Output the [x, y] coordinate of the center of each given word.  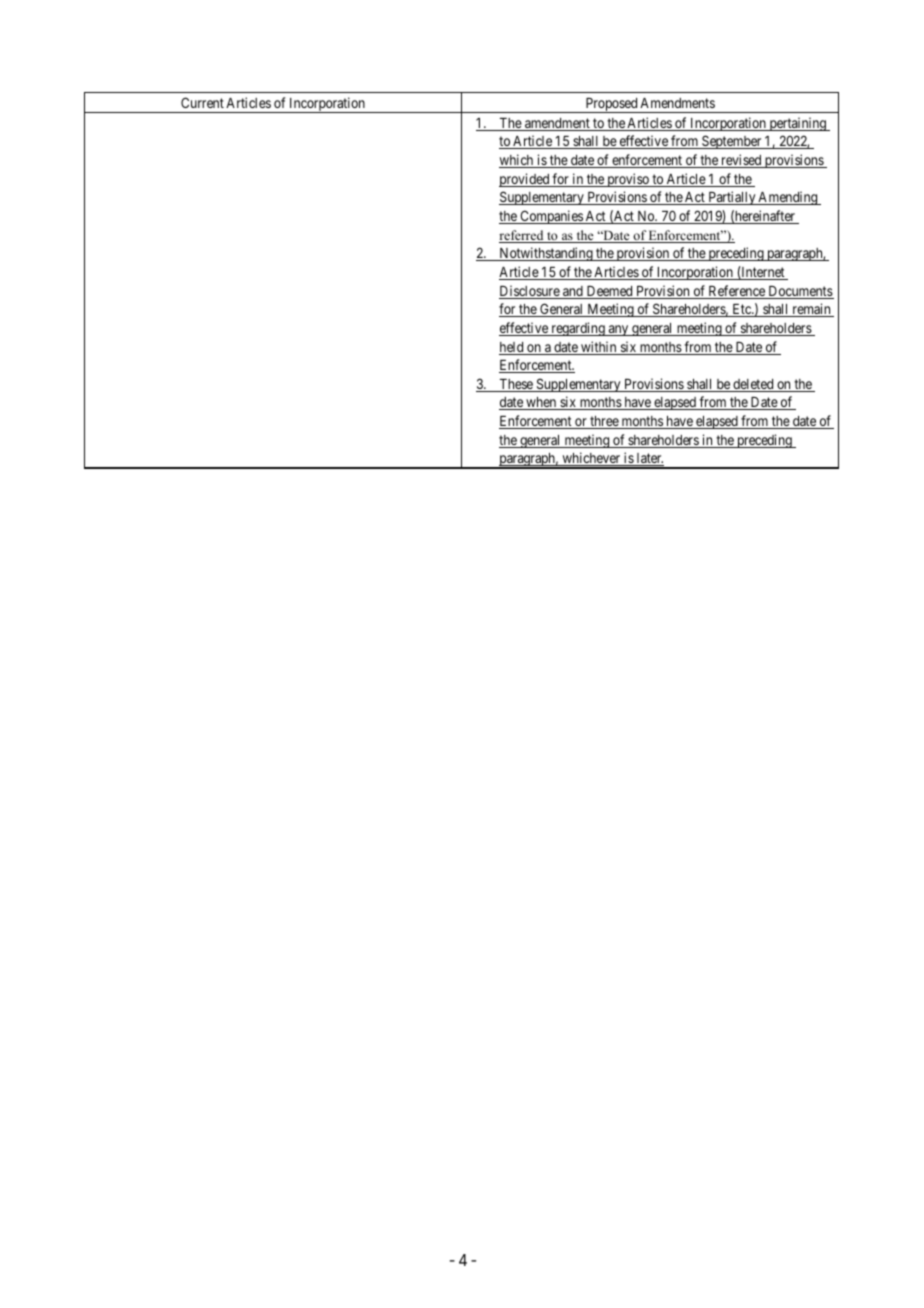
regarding [578, 329]
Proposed [611, 105]
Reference [737, 292]
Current [202, 102]
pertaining [797, 124]
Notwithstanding [546, 254]
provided [525, 180]
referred [522, 236]
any [619, 330]
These [516, 385]
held [512, 348]
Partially [732, 198]
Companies [551, 217]
